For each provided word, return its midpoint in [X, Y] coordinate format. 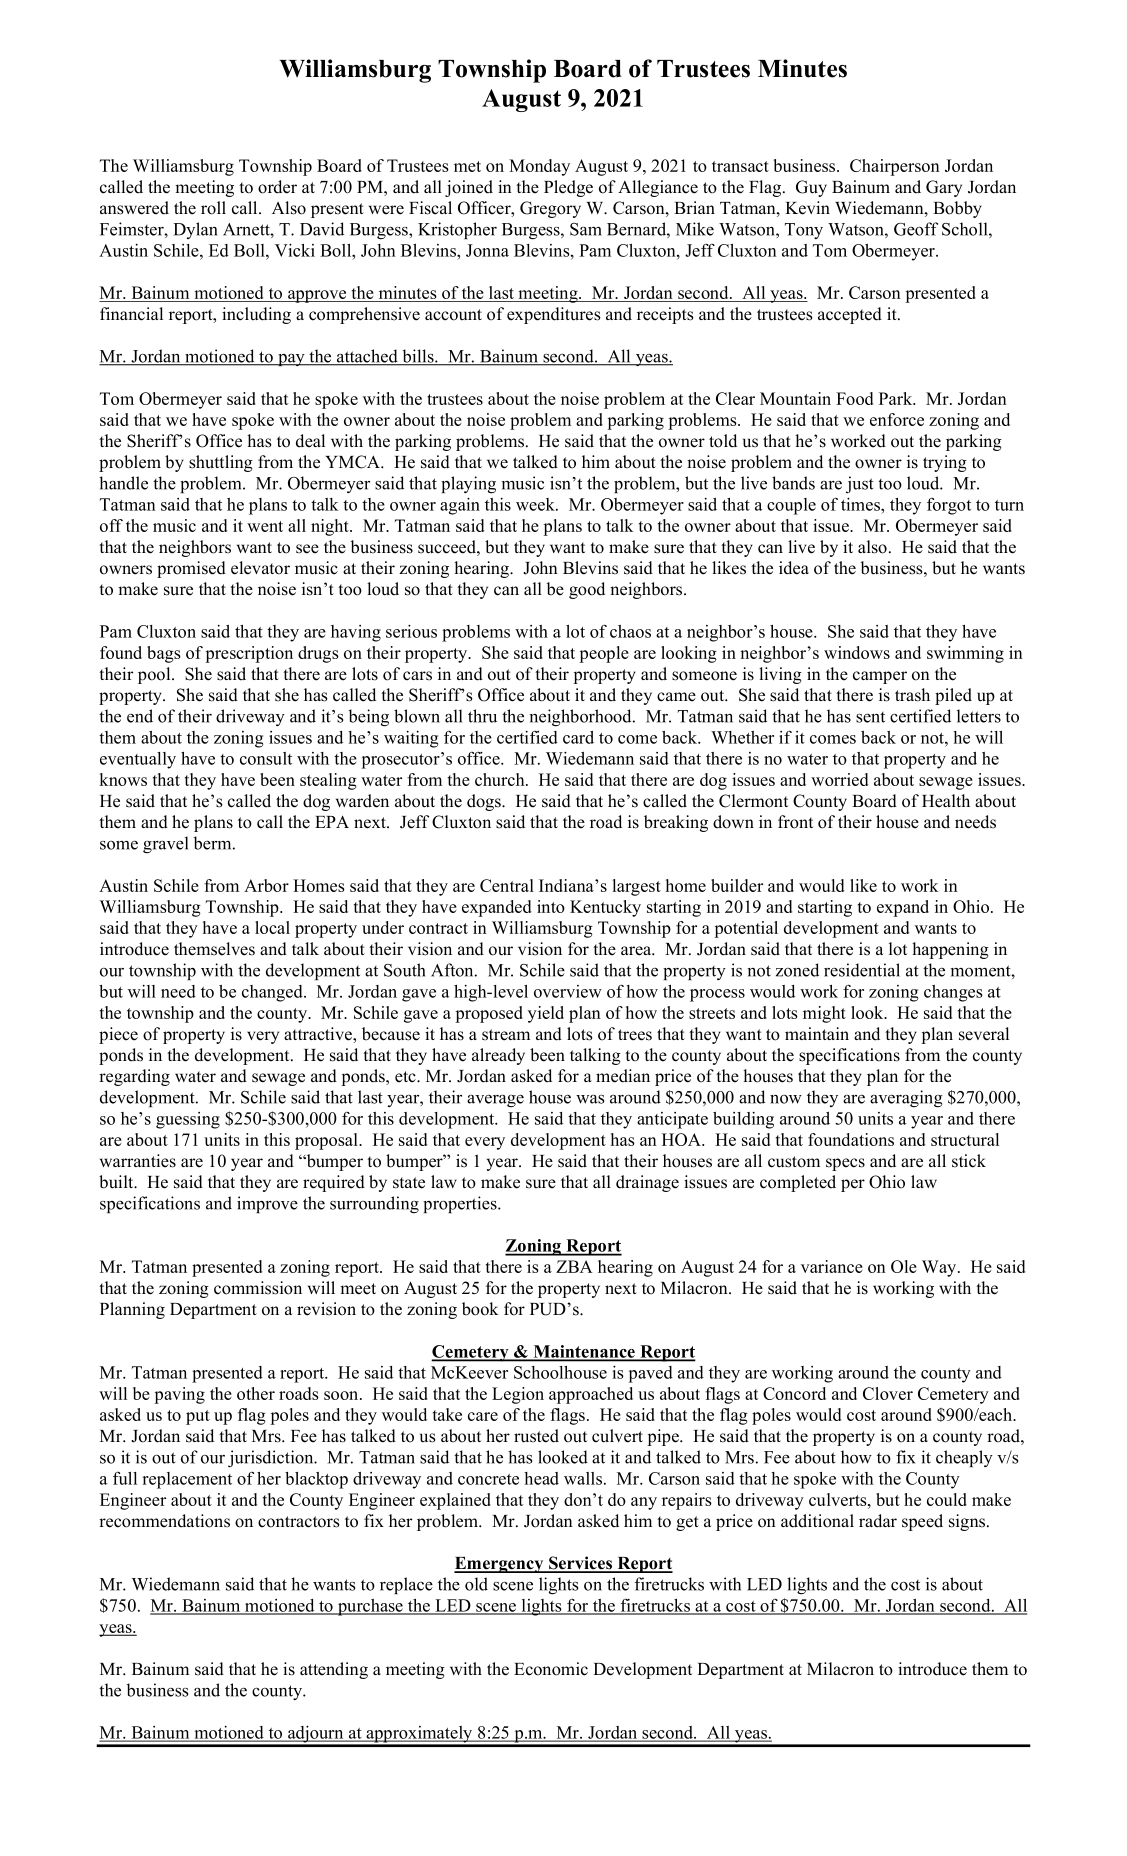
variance [832, 1266]
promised [191, 569]
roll [213, 208]
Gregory [550, 209]
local [272, 927]
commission [258, 1288]
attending [334, 1670]
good [587, 590]
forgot [949, 506]
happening [950, 950]
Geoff [916, 229]
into [551, 906]
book [480, 1309]
